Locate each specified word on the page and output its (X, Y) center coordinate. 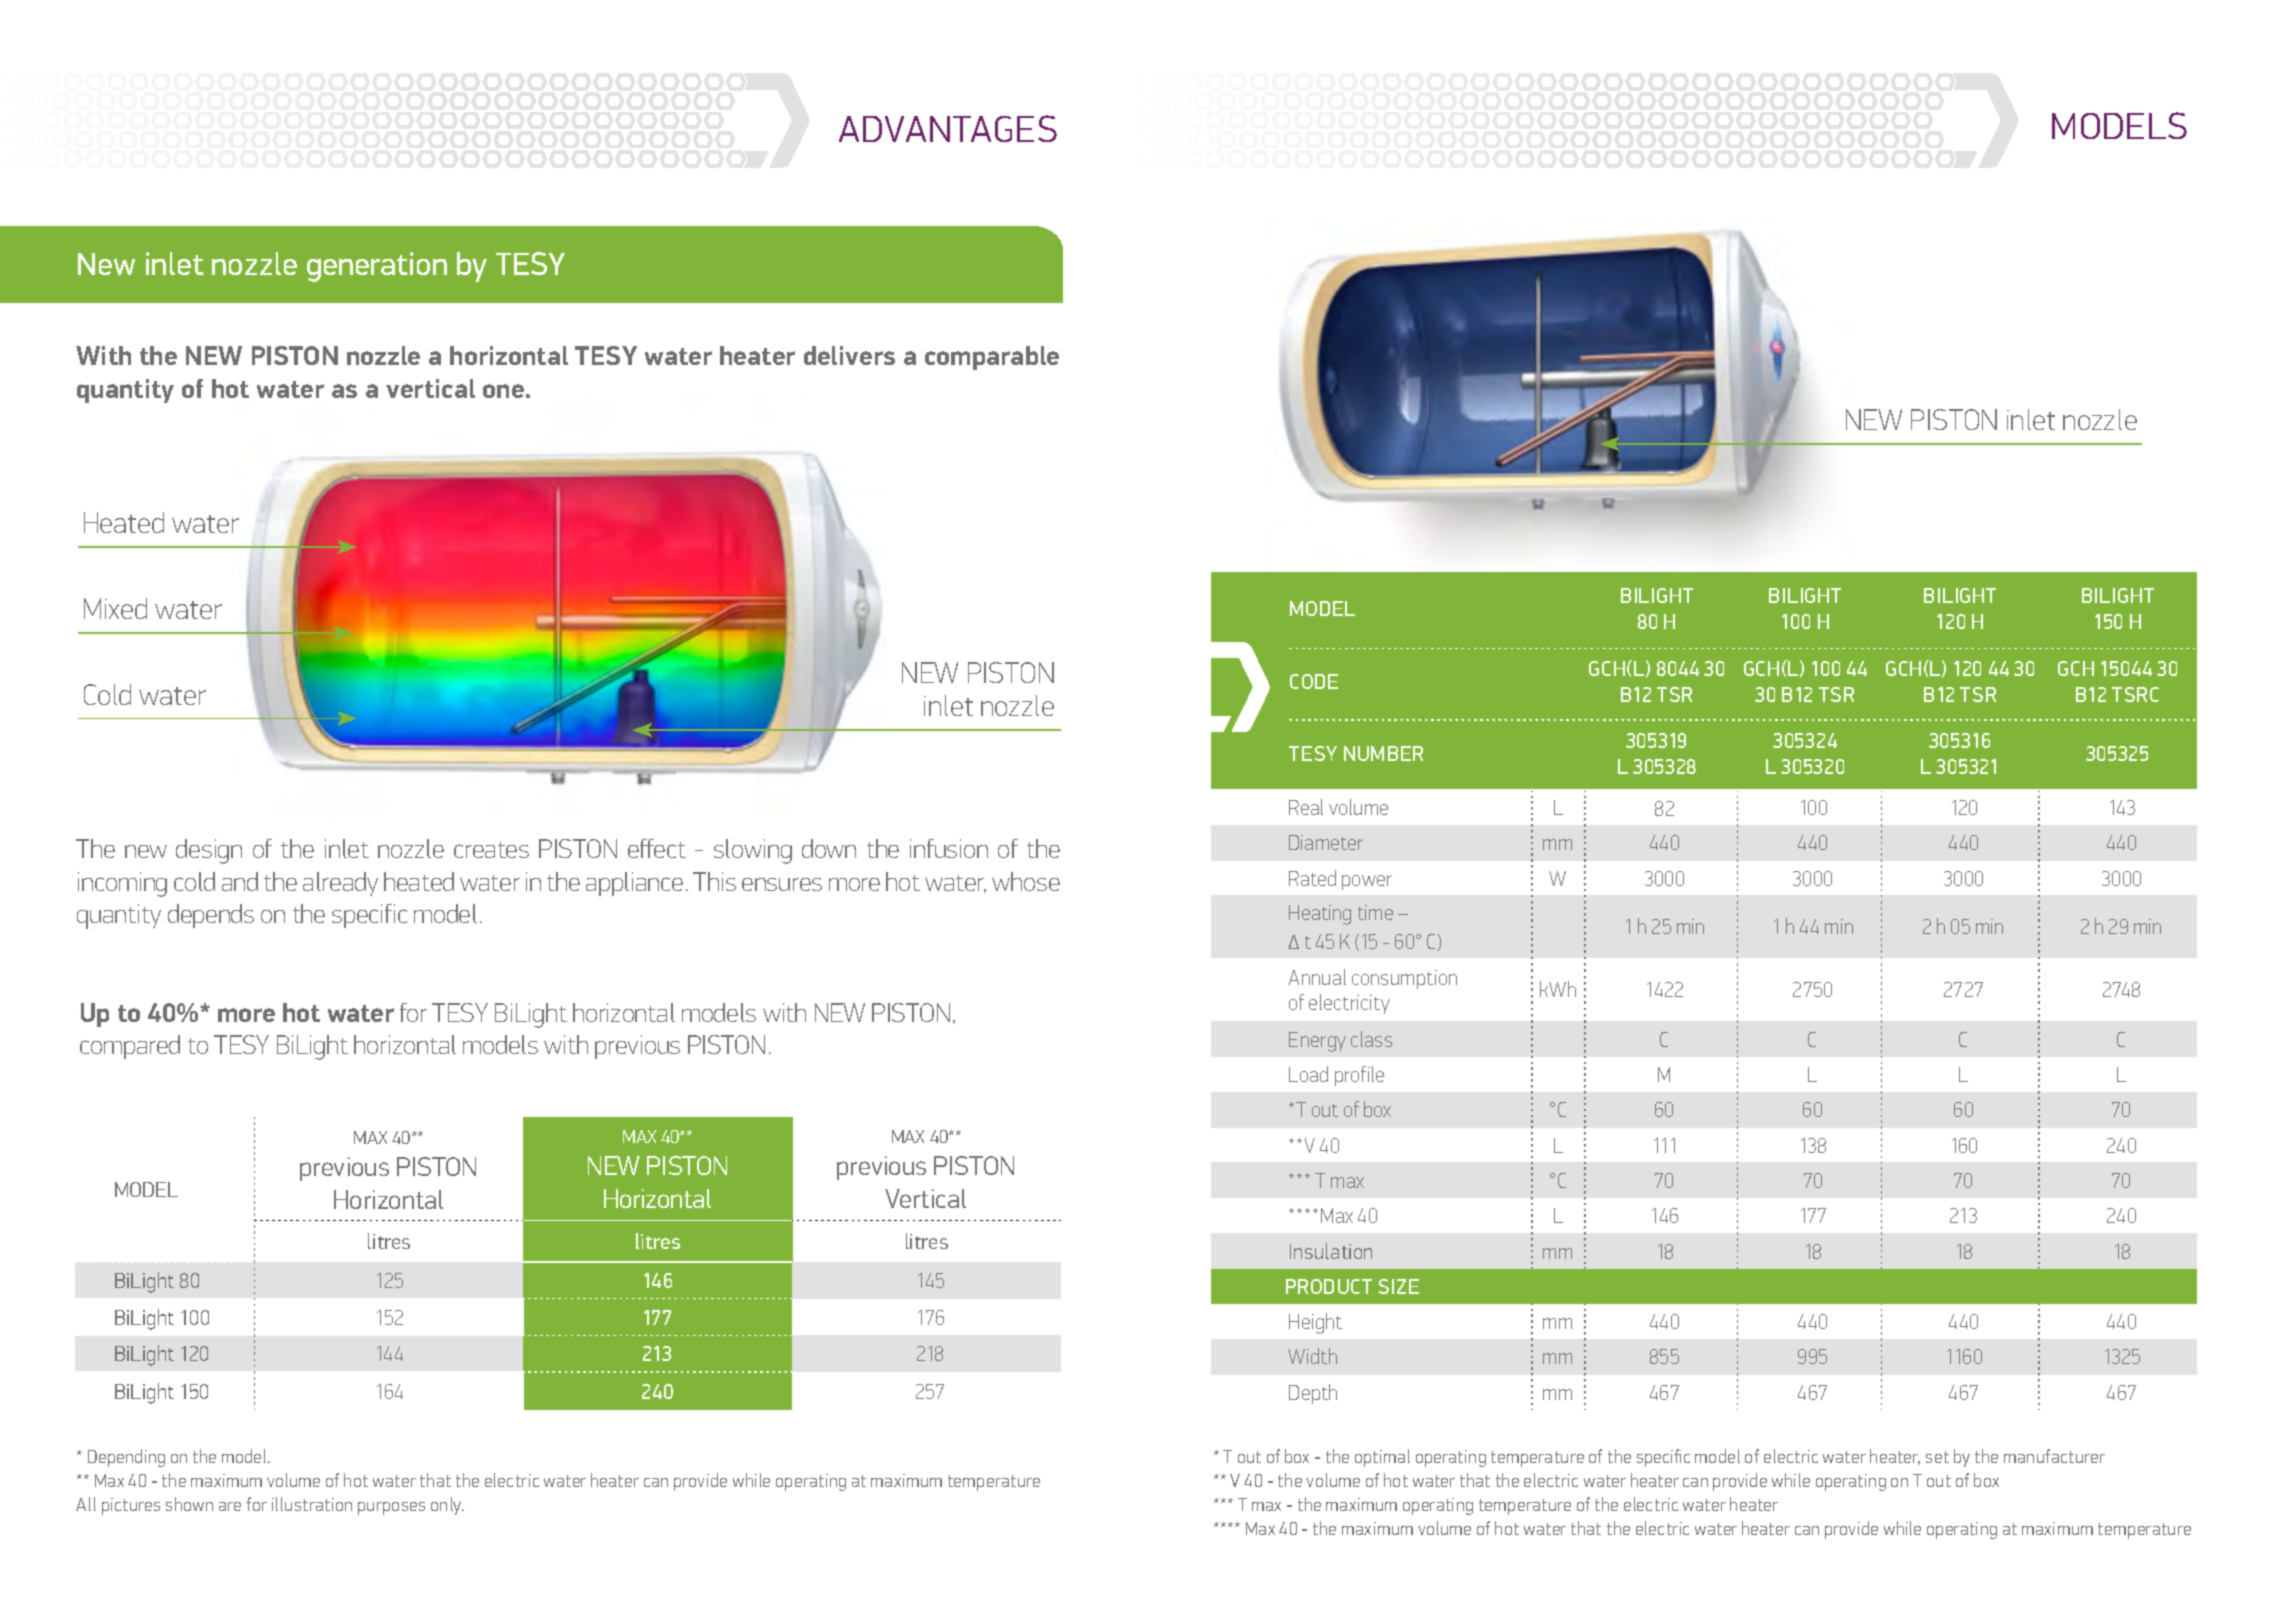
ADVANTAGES (948, 128)
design (209, 851)
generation (377, 267)
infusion (949, 848)
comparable (992, 358)
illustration (312, 1504)
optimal (1382, 1458)
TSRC (2135, 694)
